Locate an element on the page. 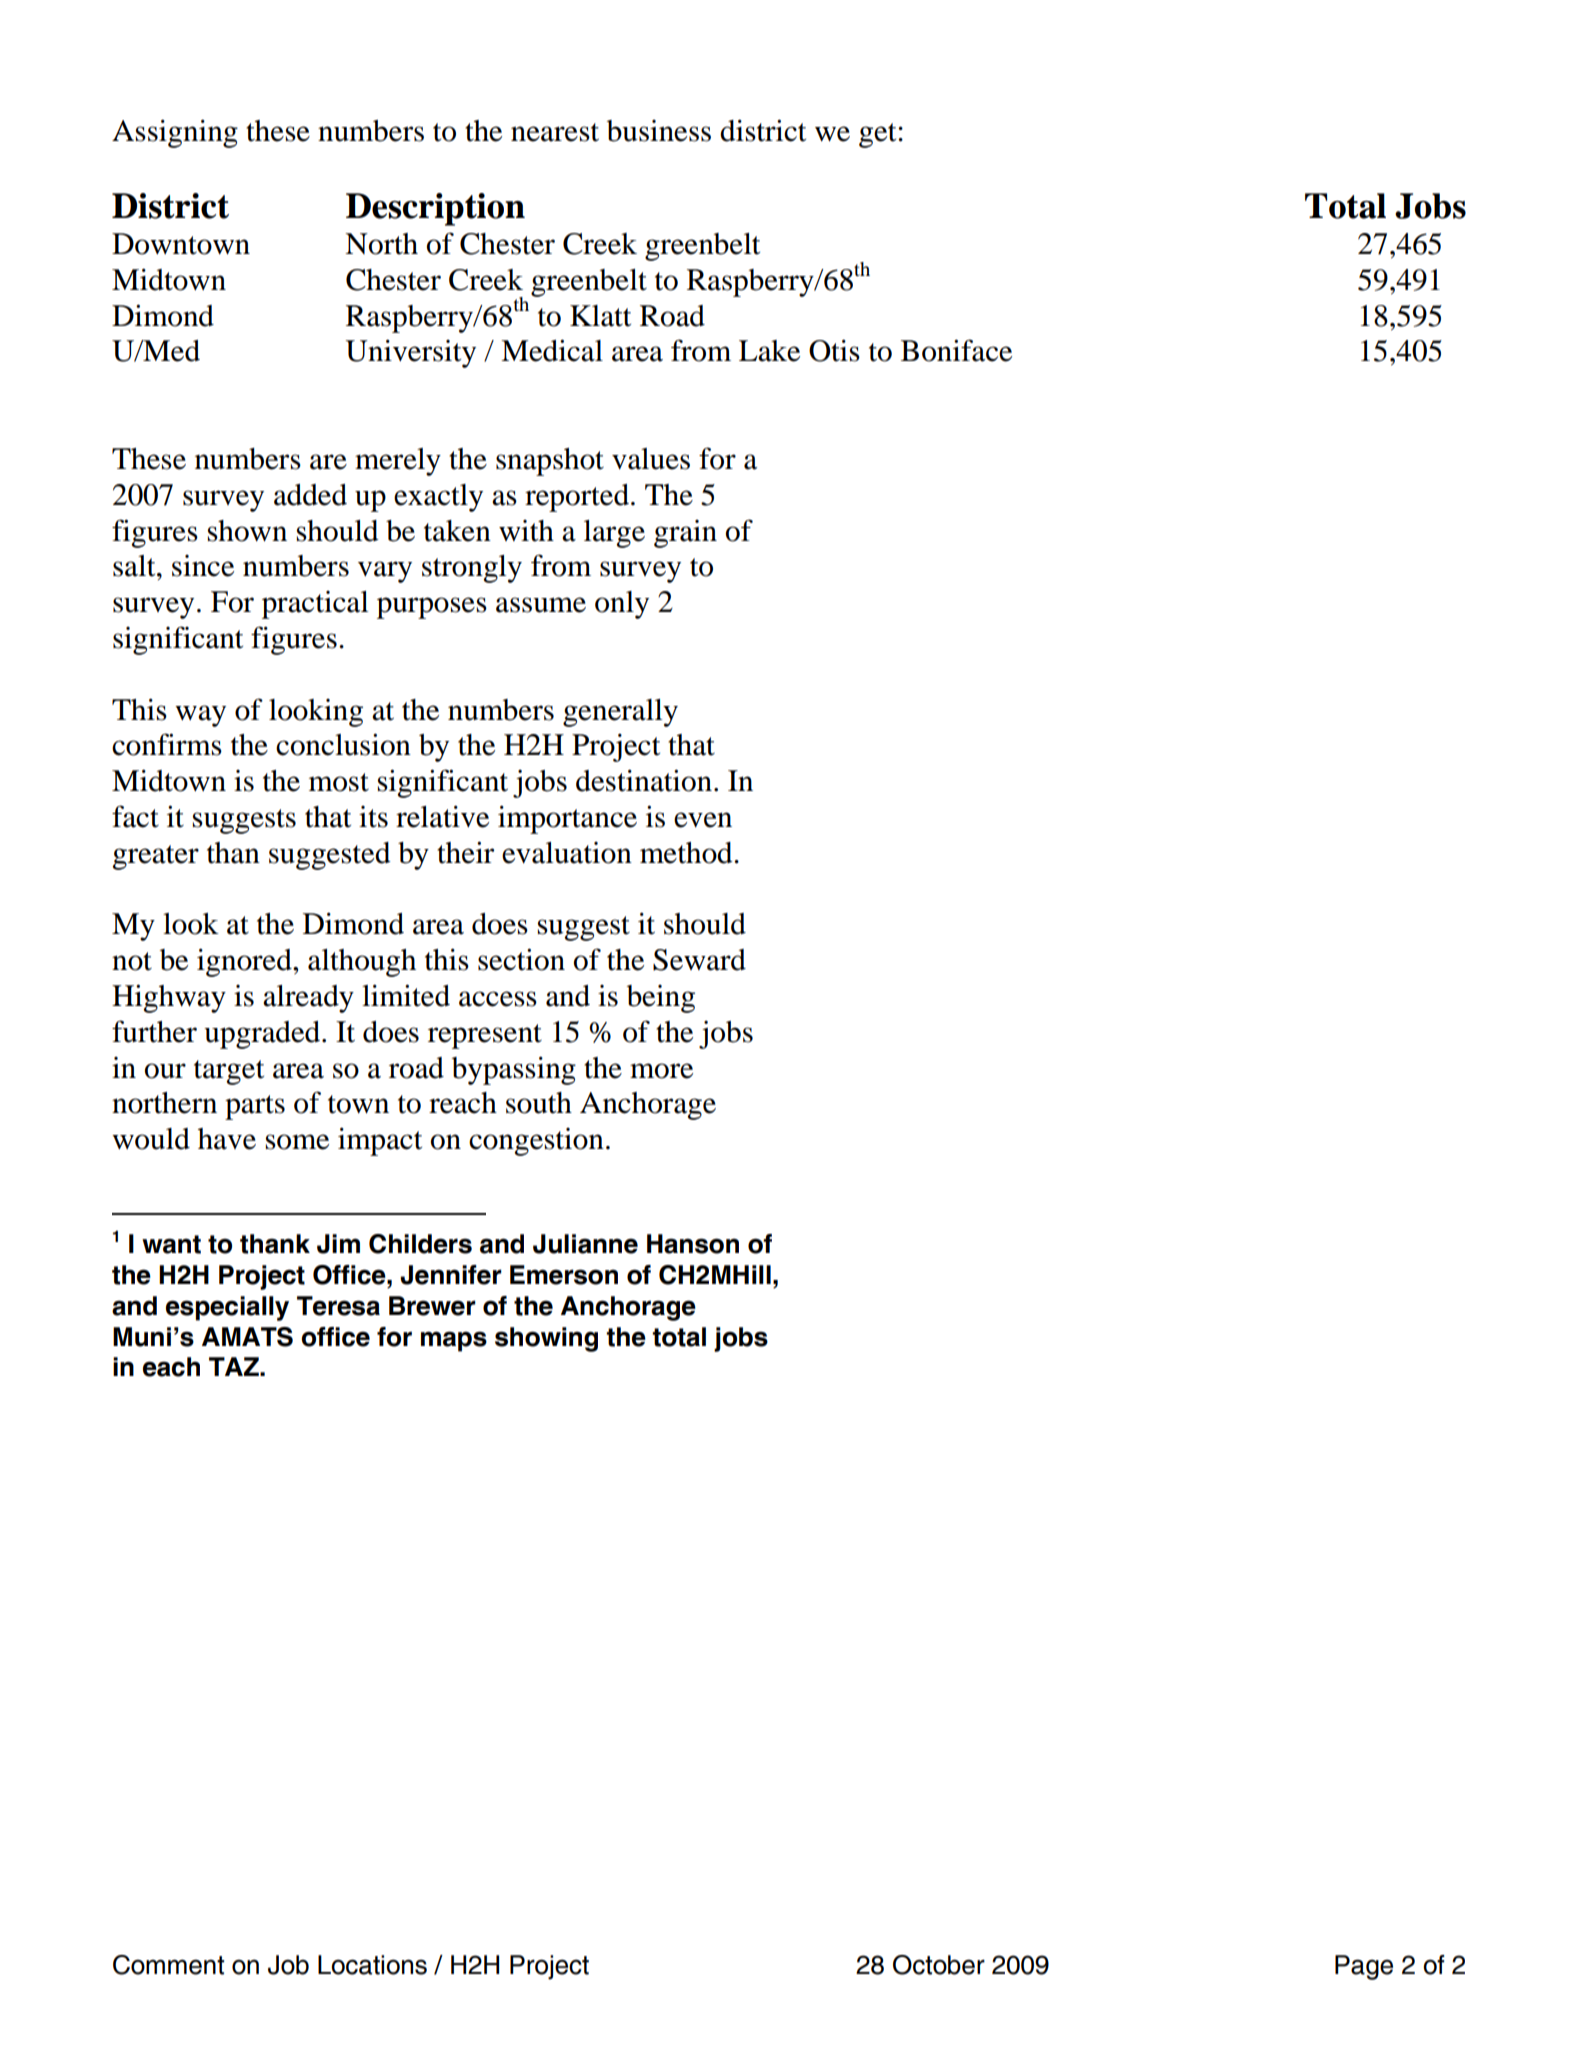  business is located at coordinates (659, 131).
